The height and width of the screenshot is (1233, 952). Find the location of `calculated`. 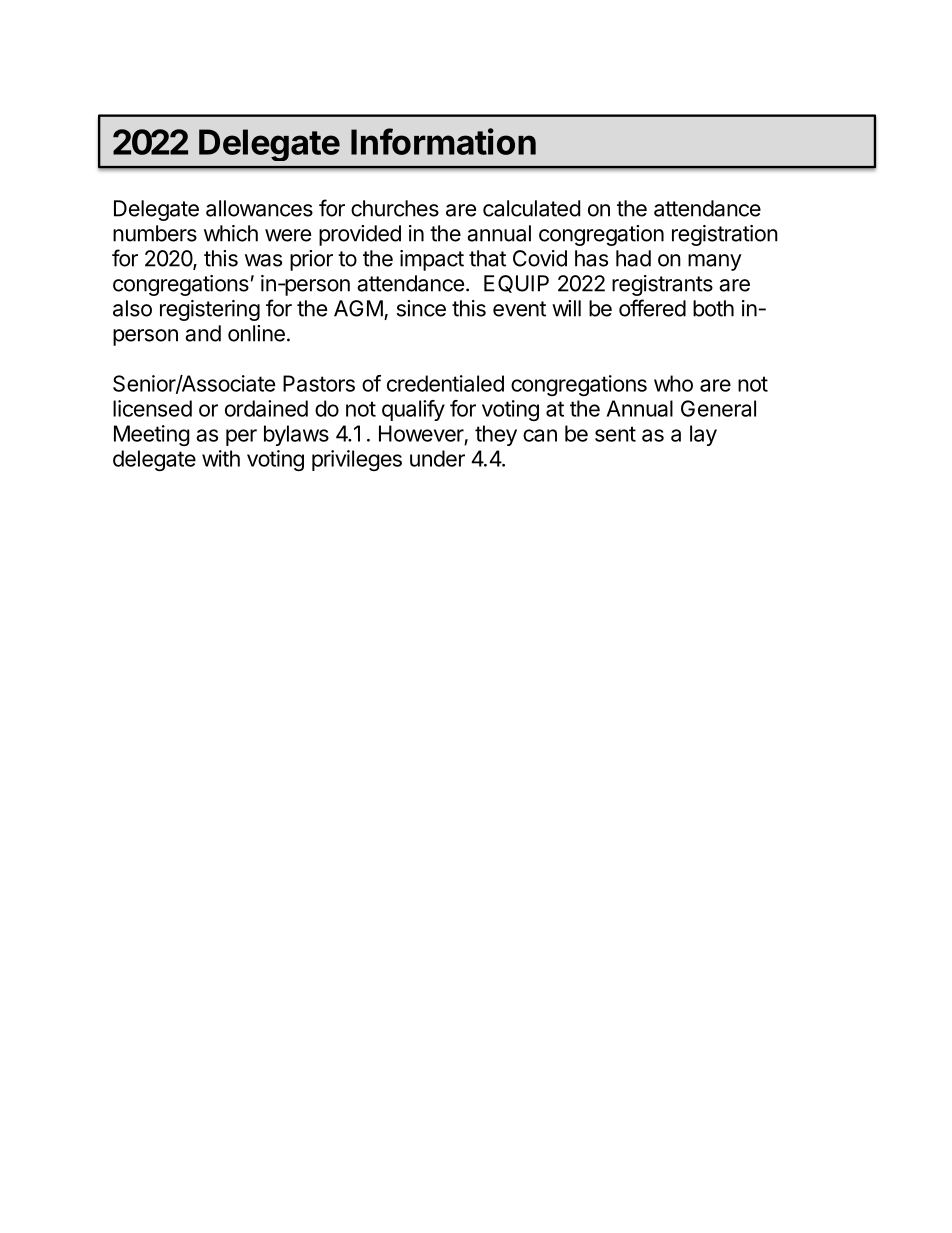

calculated is located at coordinates (531, 208).
